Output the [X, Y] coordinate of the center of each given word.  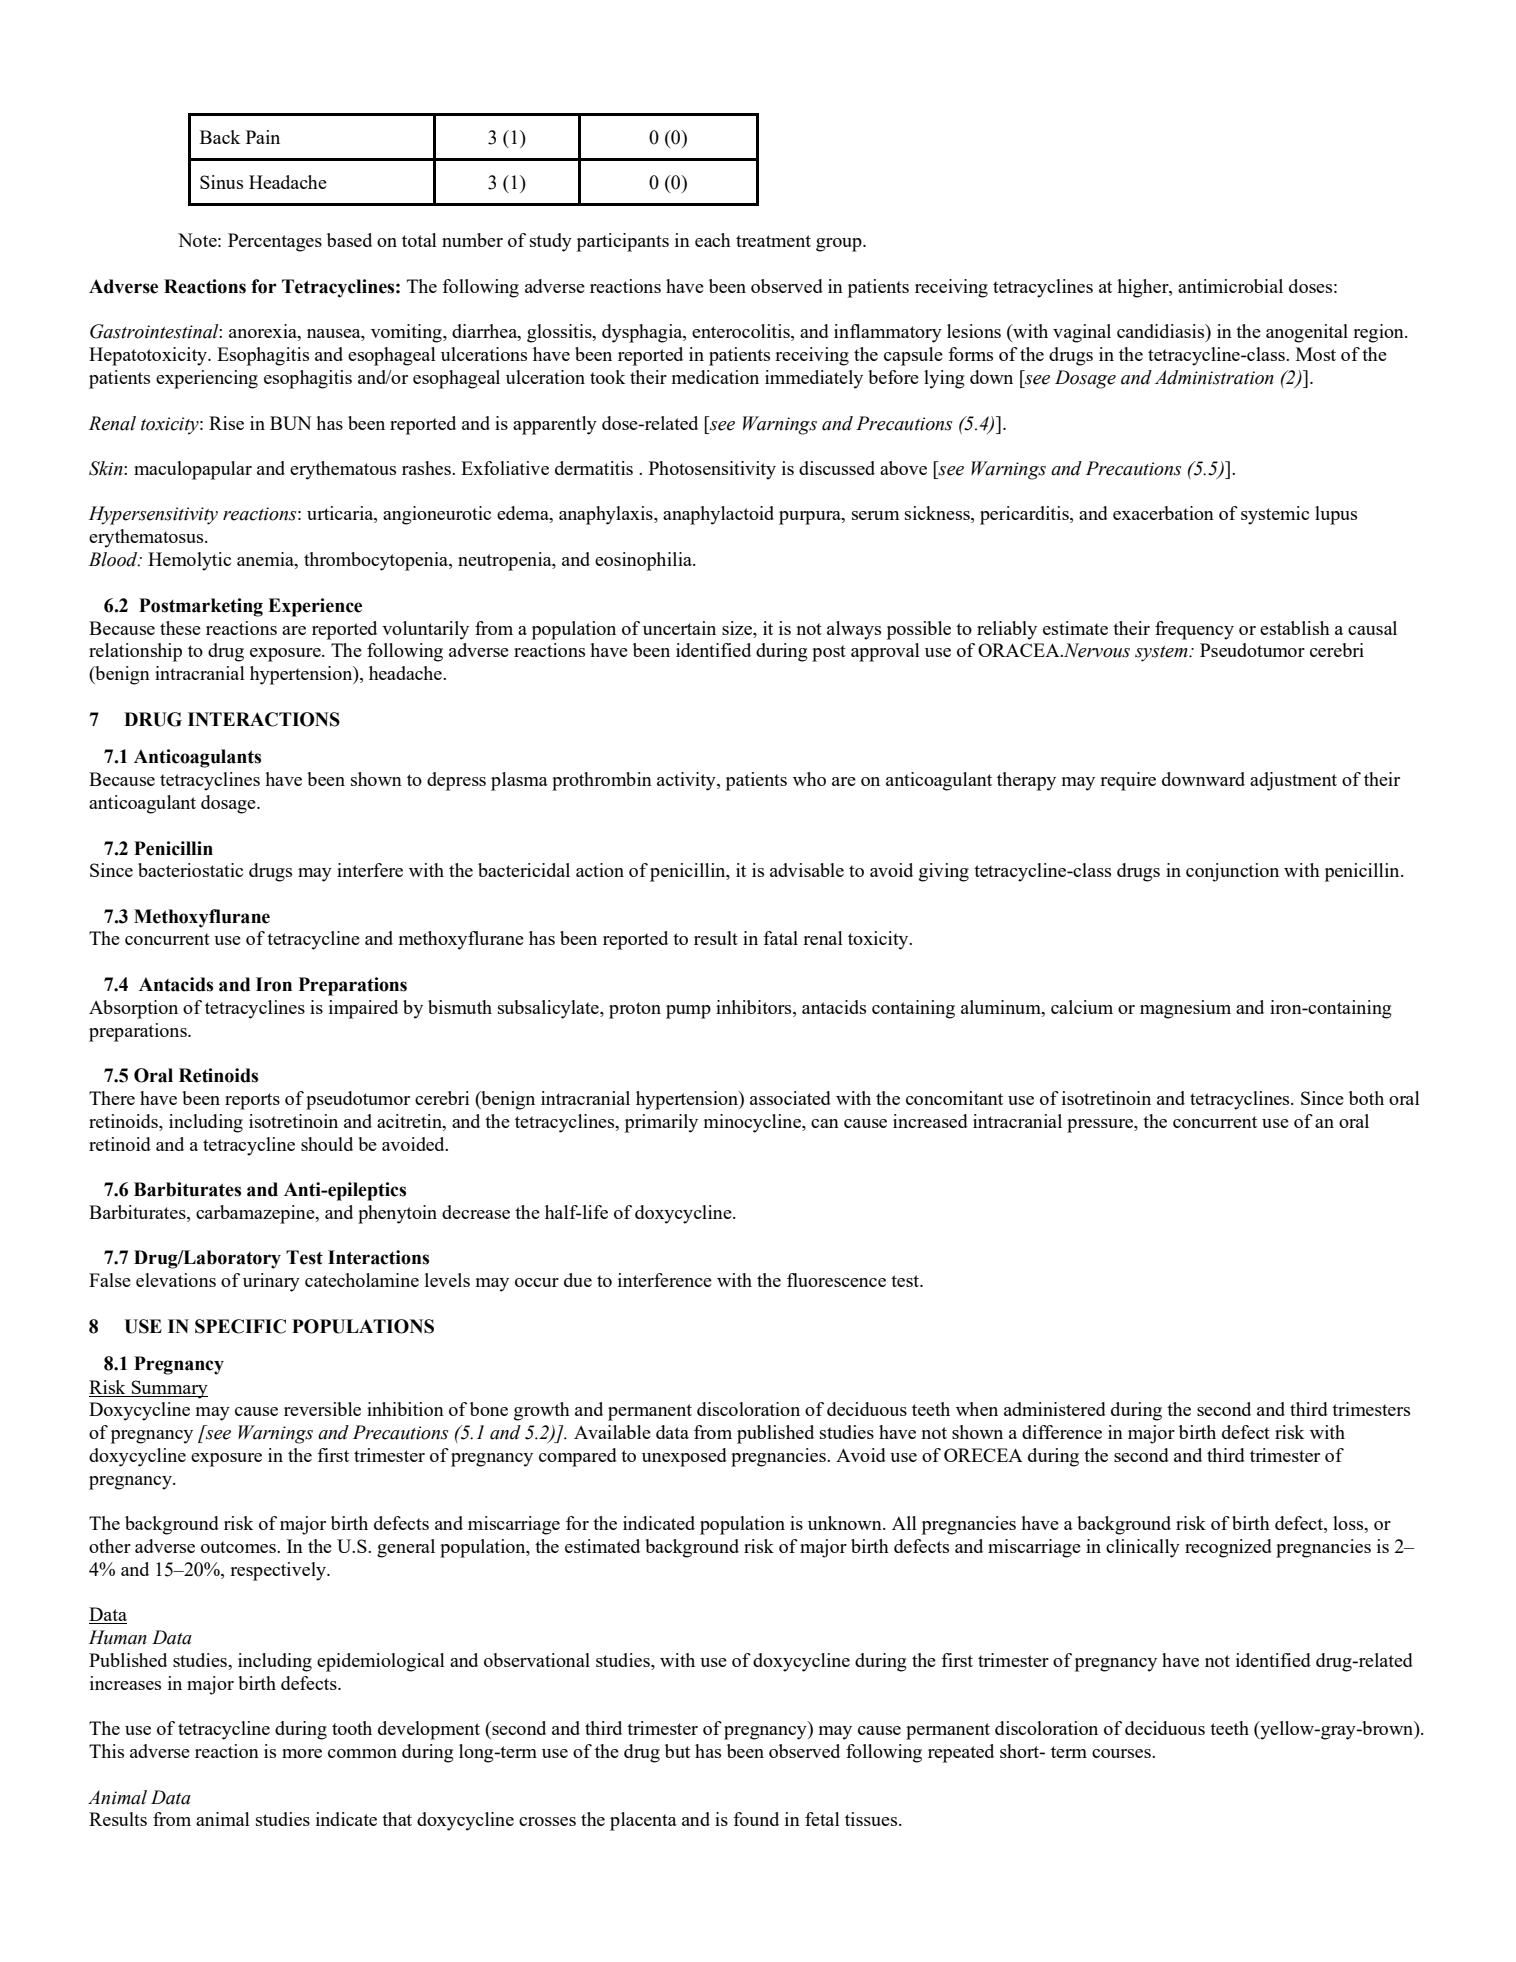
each [713, 240]
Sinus [221, 182]
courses [1122, 1753]
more [302, 1753]
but [677, 1751]
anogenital [1307, 333]
